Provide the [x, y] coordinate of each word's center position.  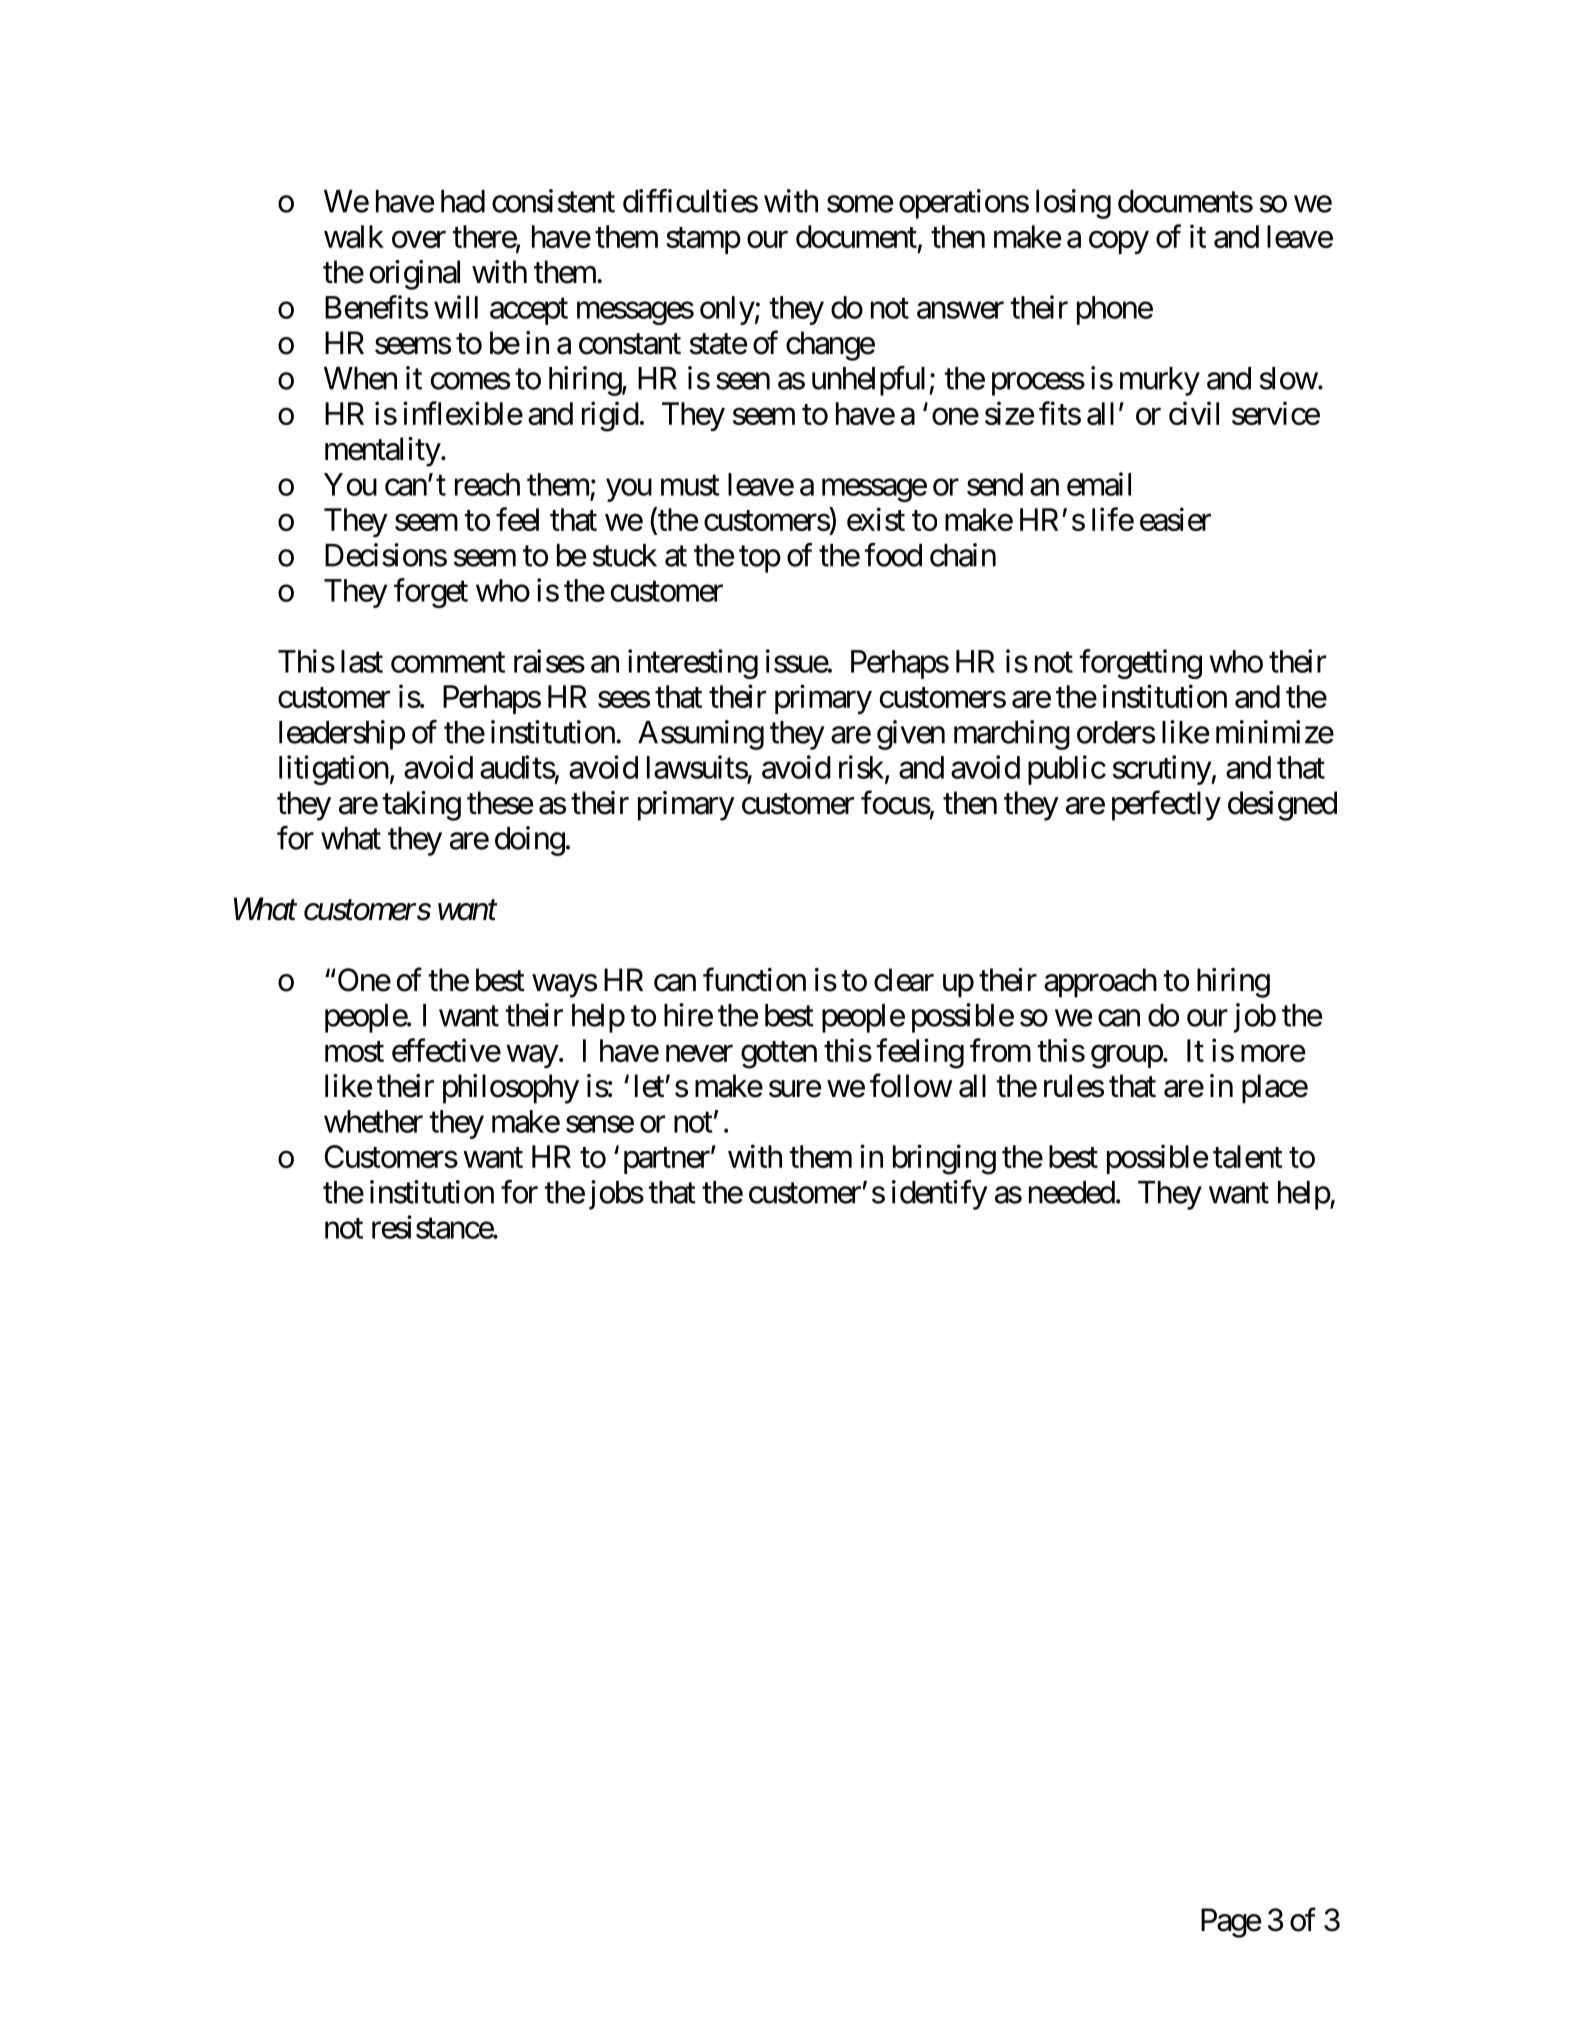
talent [1248, 1156]
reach [487, 484]
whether [373, 1121]
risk [862, 768]
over [419, 239]
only [727, 310]
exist [876, 519]
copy [1119, 242]
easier [1175, 519]
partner [667, 1161]
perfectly [1166, 805]
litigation [334, 770]
